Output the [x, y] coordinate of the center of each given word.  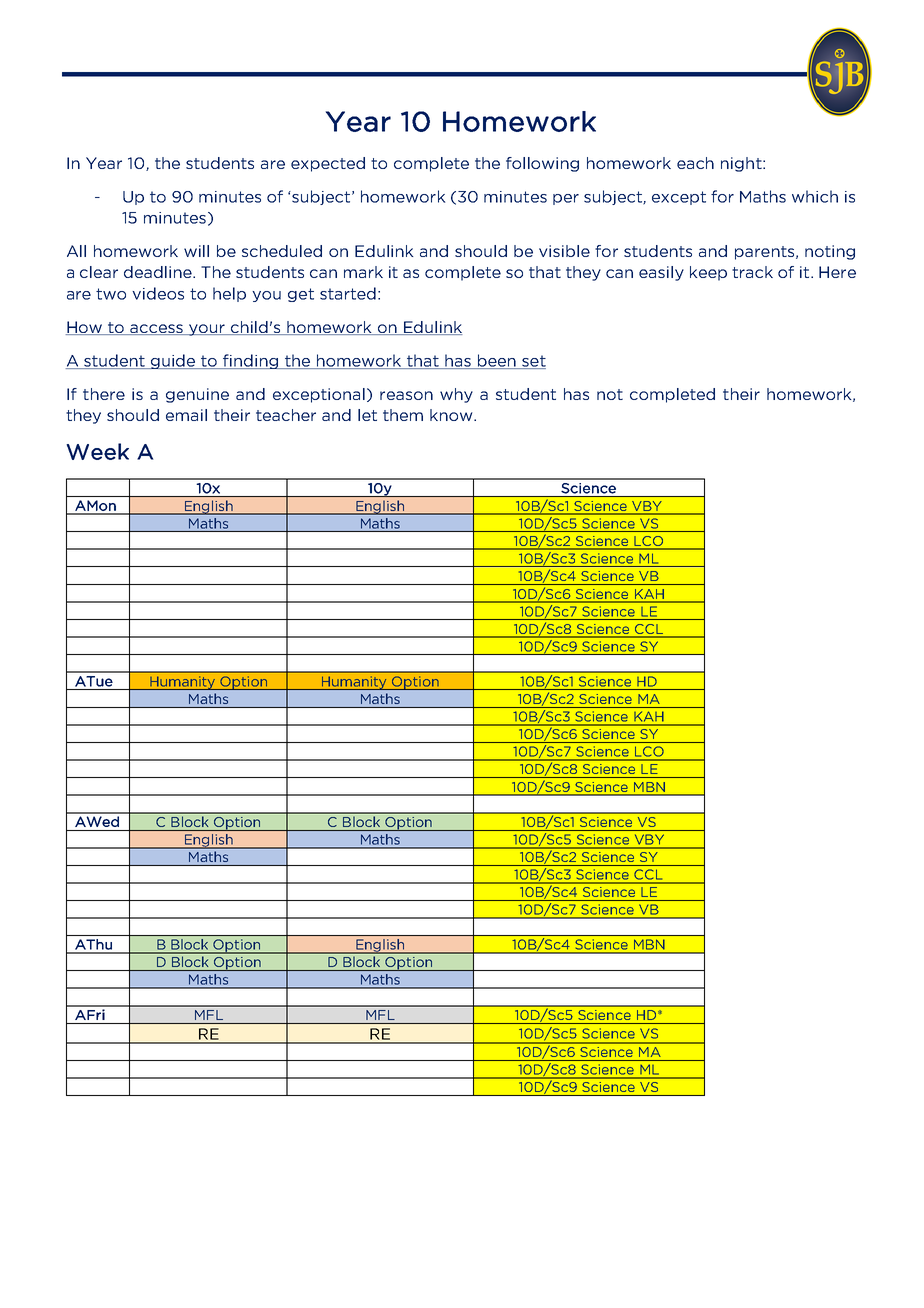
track [752, 272]
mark [363, 272]
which [815, 196]
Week [97, 451]
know [452, 415]
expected [328, 164]
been [496, 361]
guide [173, 361]
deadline [159, 272]
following [542, 164]
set [533, 362]
